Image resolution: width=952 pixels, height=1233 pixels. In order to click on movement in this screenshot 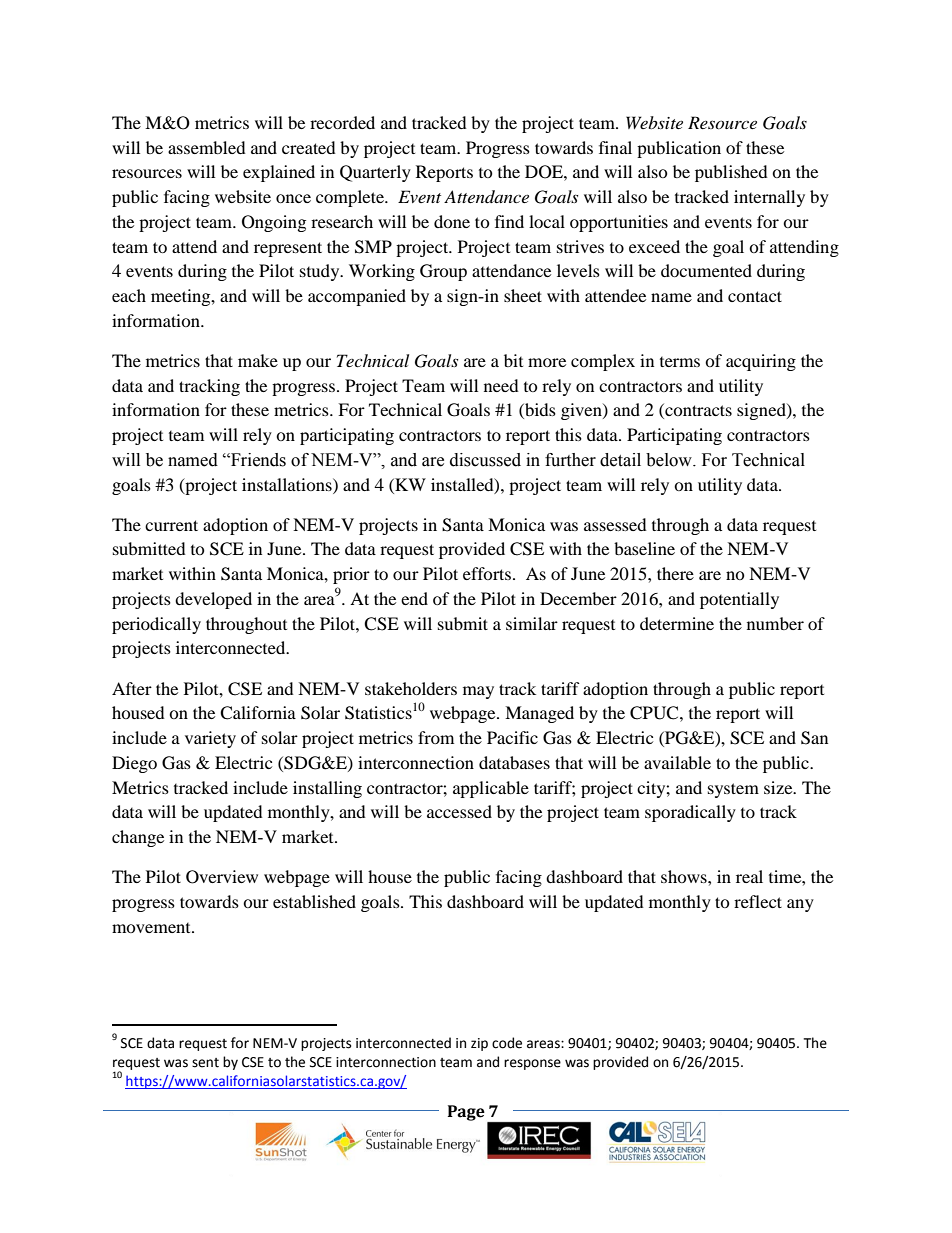, I will do `click(152, 928)`.
